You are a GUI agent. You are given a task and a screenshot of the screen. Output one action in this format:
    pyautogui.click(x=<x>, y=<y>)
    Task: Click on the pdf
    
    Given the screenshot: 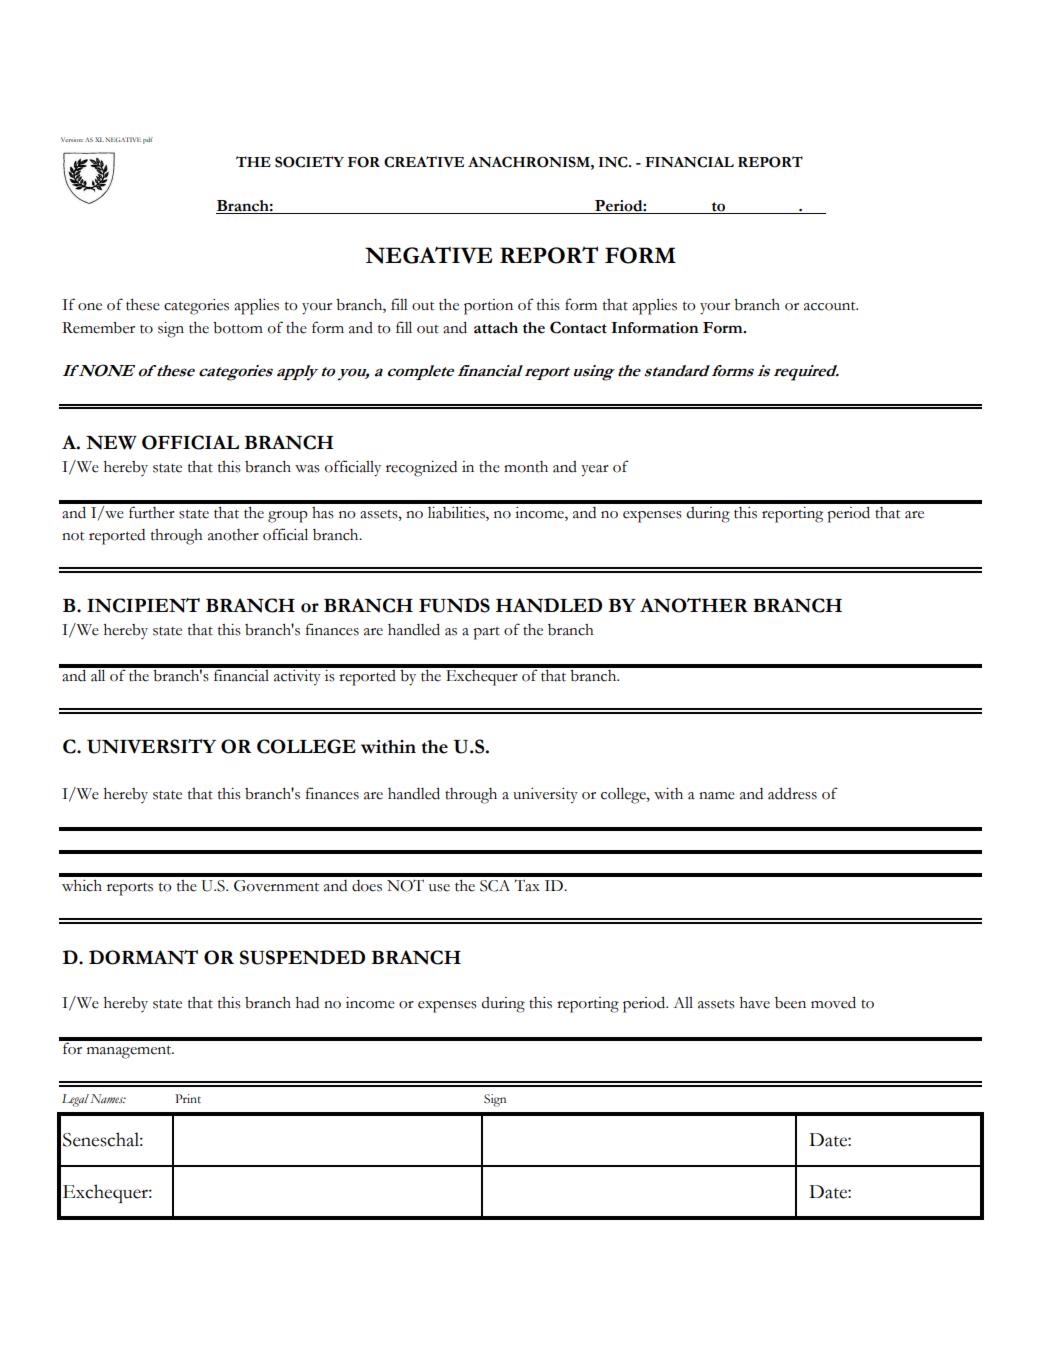 What is the action you would take?
    pyautogui.click(x=148, y=140)
